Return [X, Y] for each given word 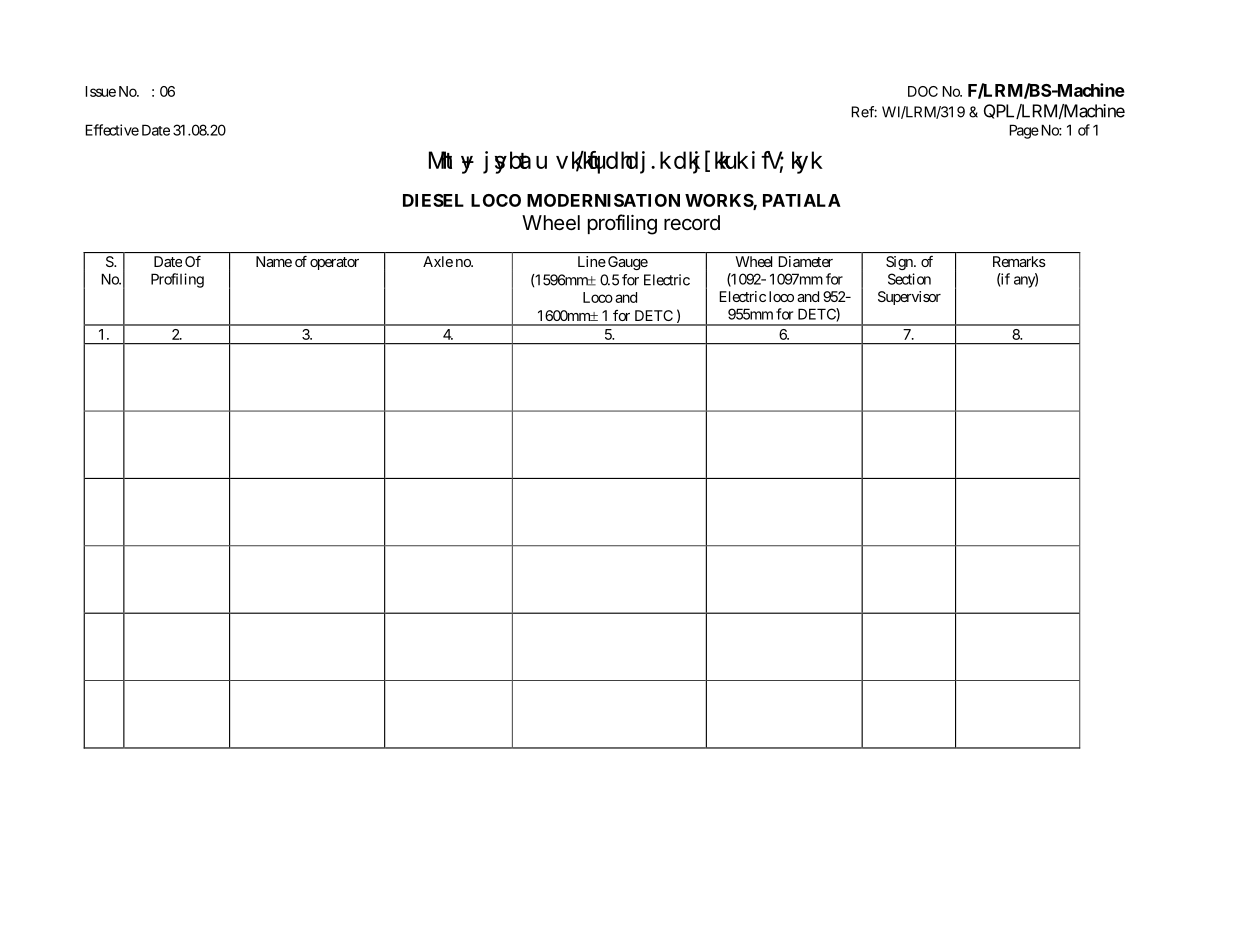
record [692, 222]
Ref [863, 112]
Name [274, 261]
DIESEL [433, 200]
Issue [100, 91]
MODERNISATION [603, 200]
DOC [923, 91]
